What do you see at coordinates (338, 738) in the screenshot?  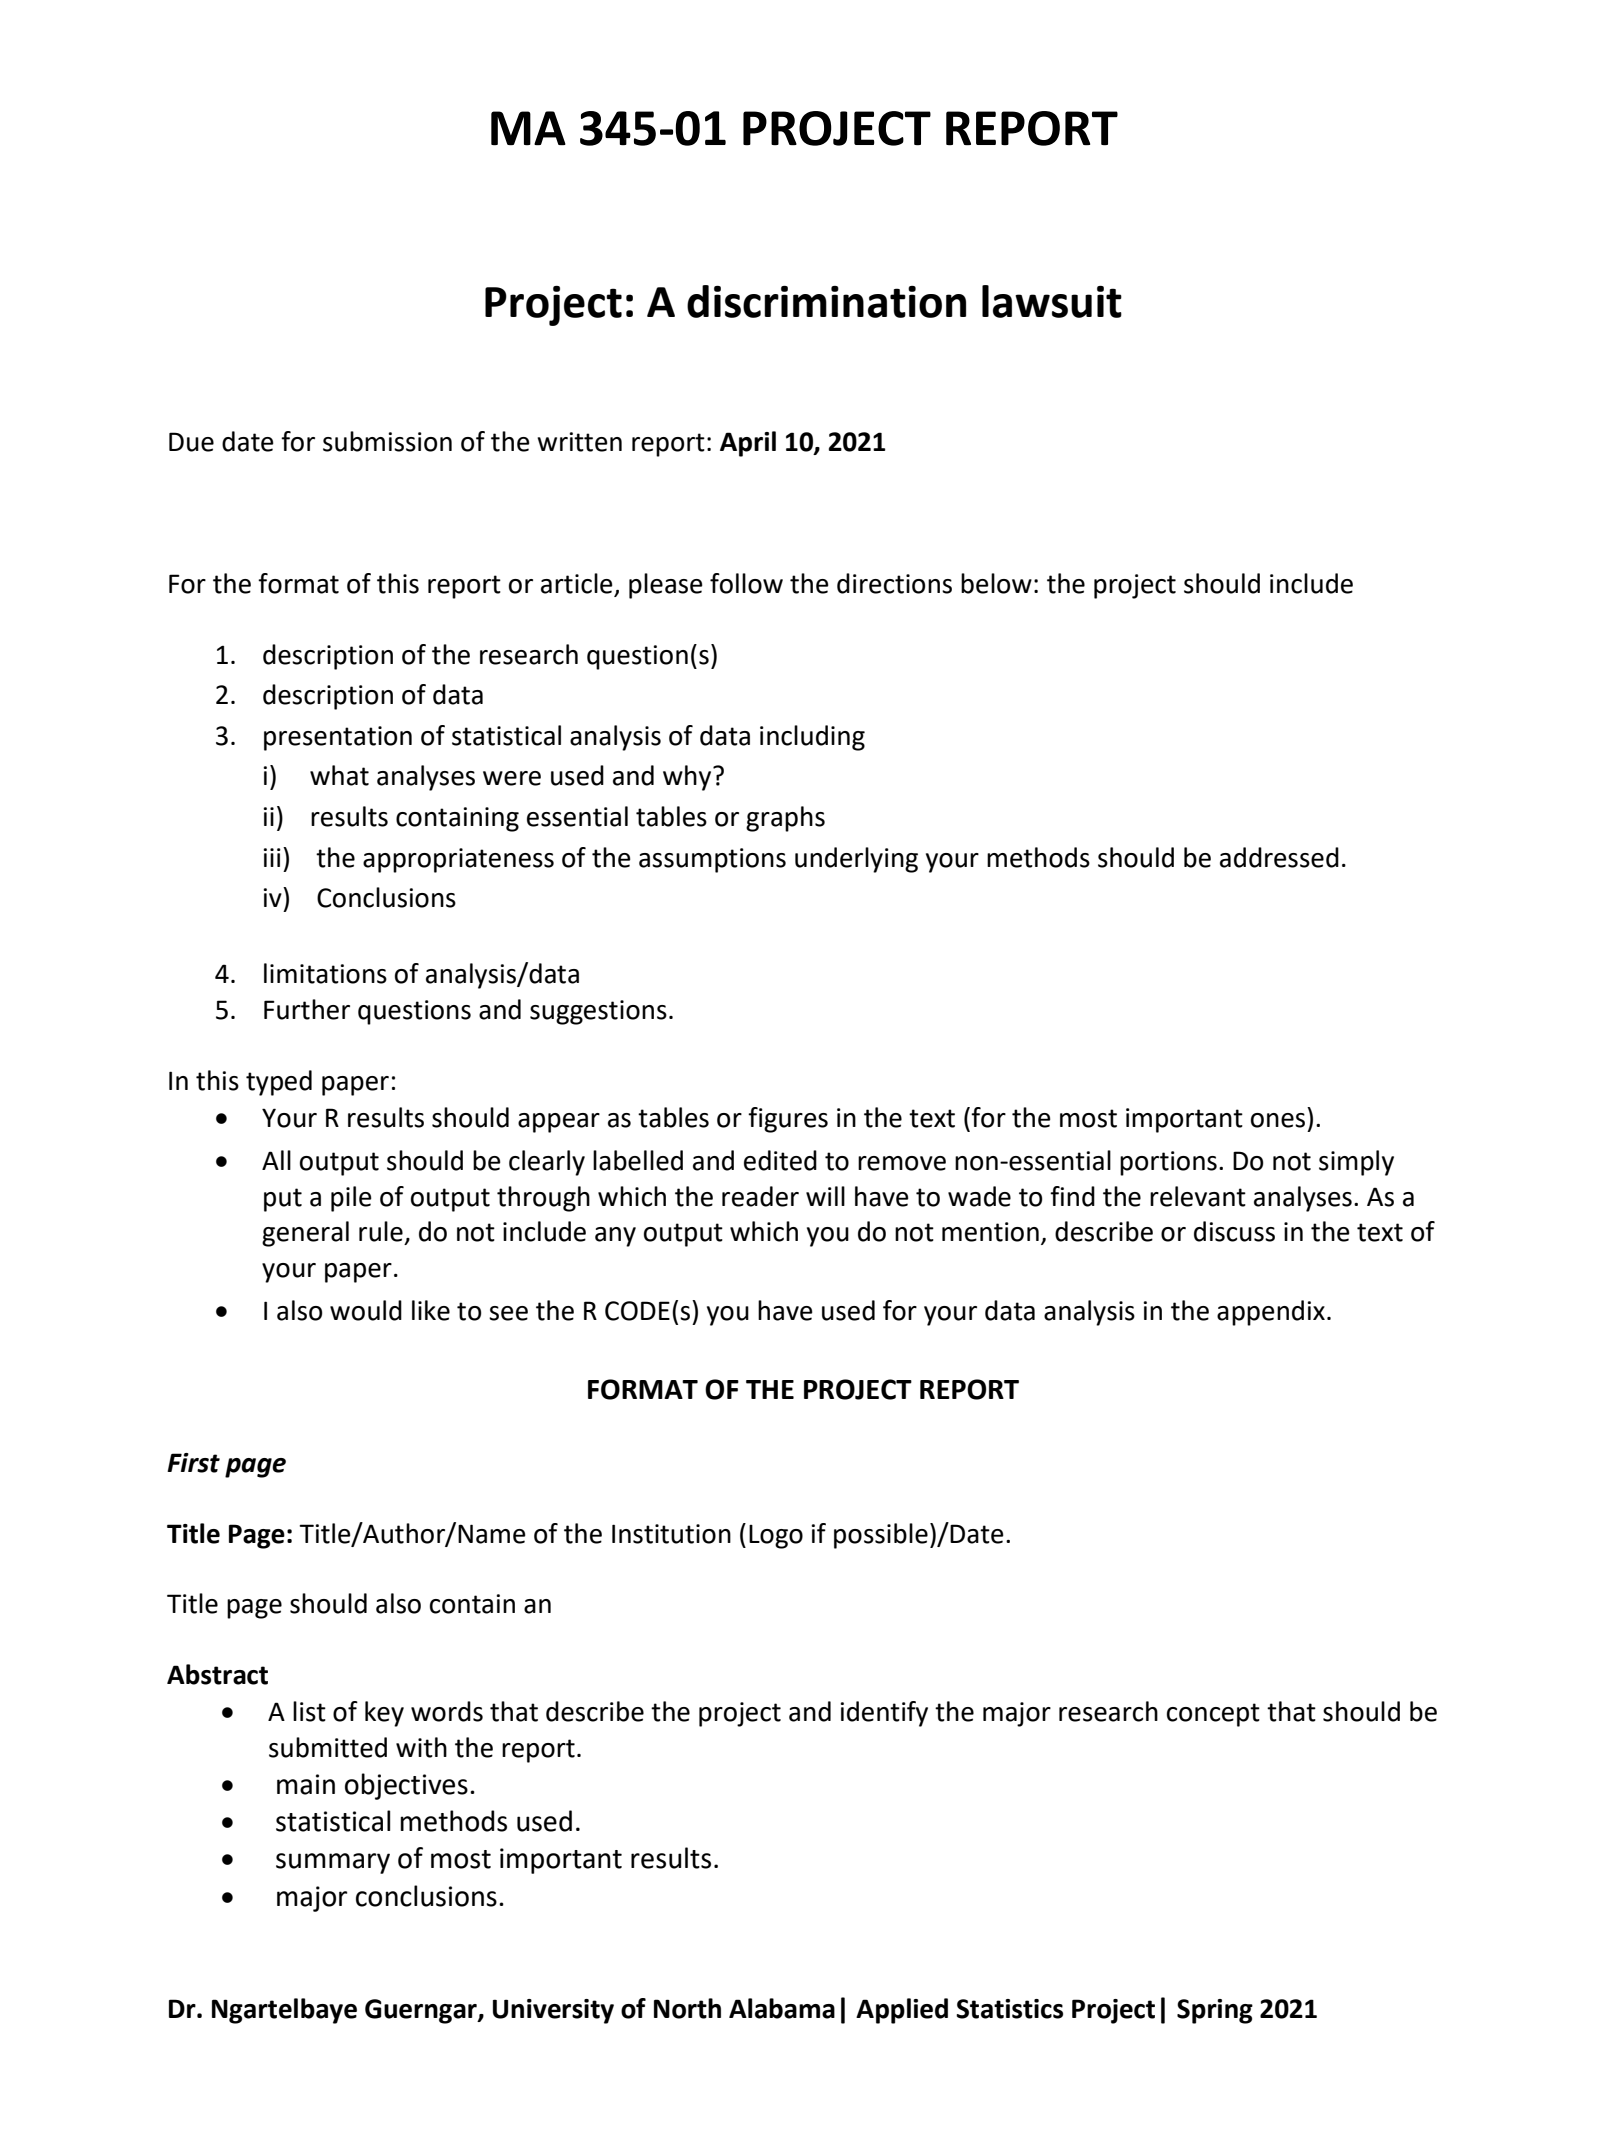 I see `presentation` at bounding box center [338, 738].
